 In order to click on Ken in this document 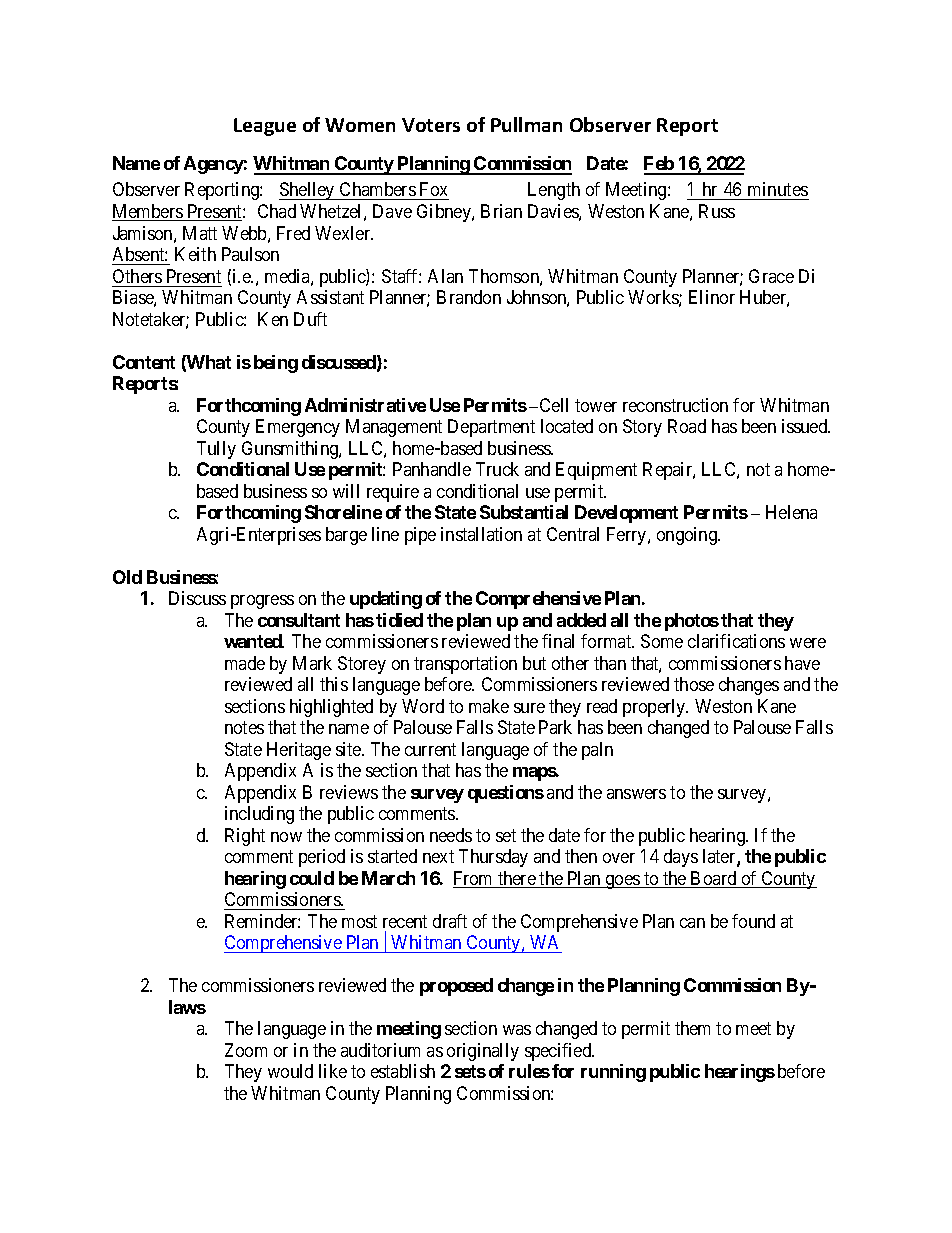, I will do `click(273, 319)`.
